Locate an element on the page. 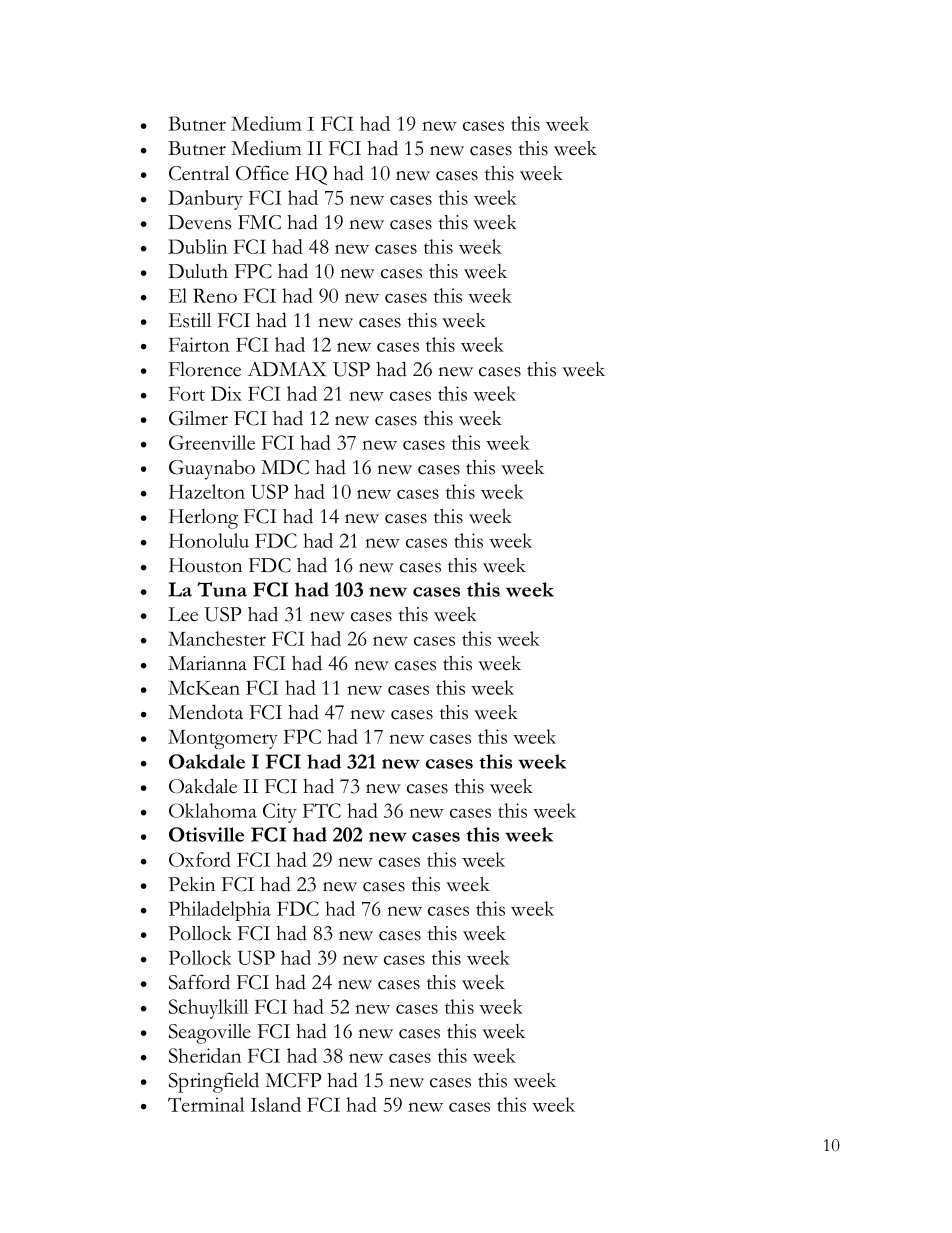 The height and width of the document is (1233, 952). City is located at coordinates (280, 813).
